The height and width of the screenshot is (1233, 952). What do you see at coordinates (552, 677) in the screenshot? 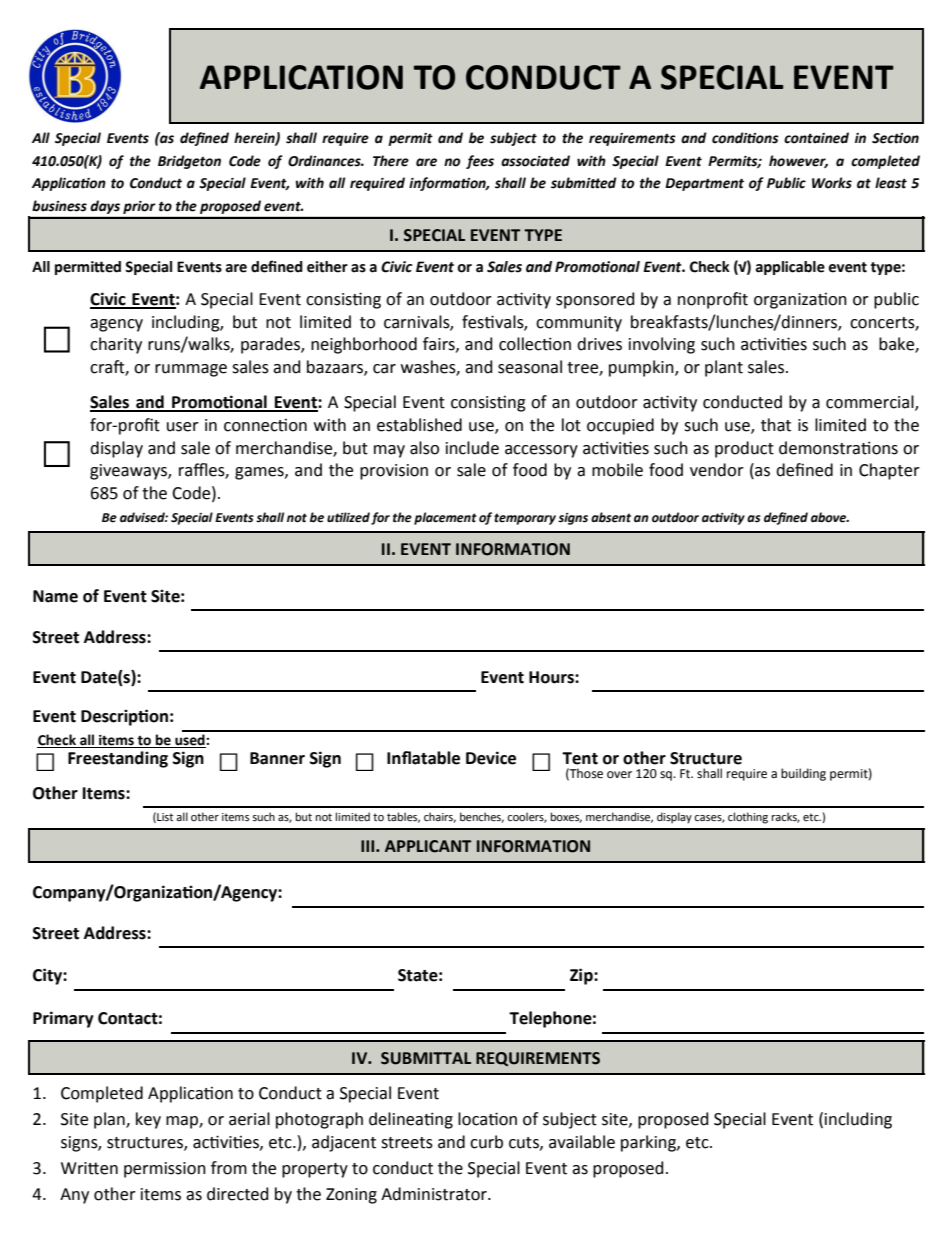
I see `Hours` at bounding box center [552, 677].
